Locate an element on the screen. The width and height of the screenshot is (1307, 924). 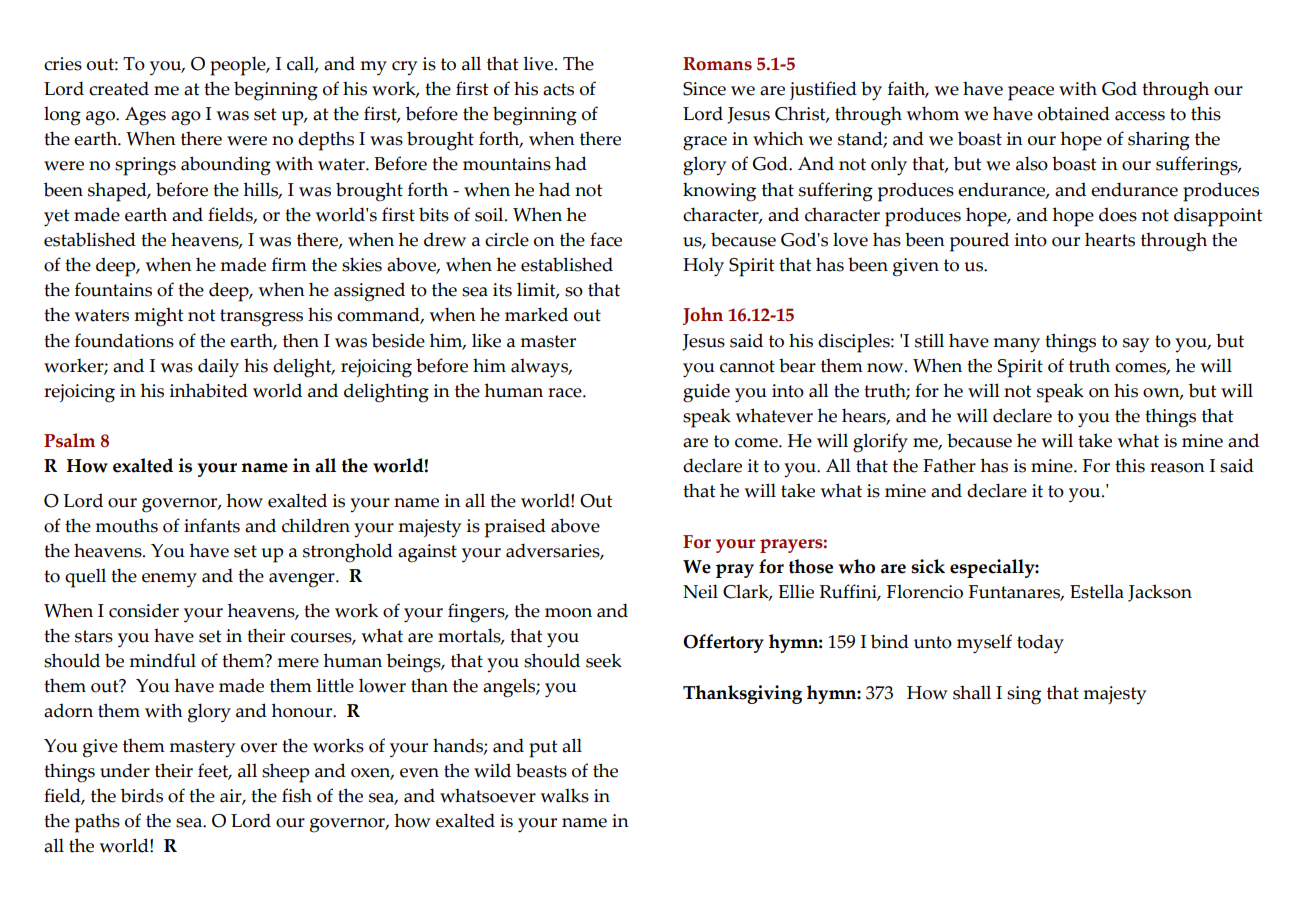
reason is located at coordinates (1177, 468).
